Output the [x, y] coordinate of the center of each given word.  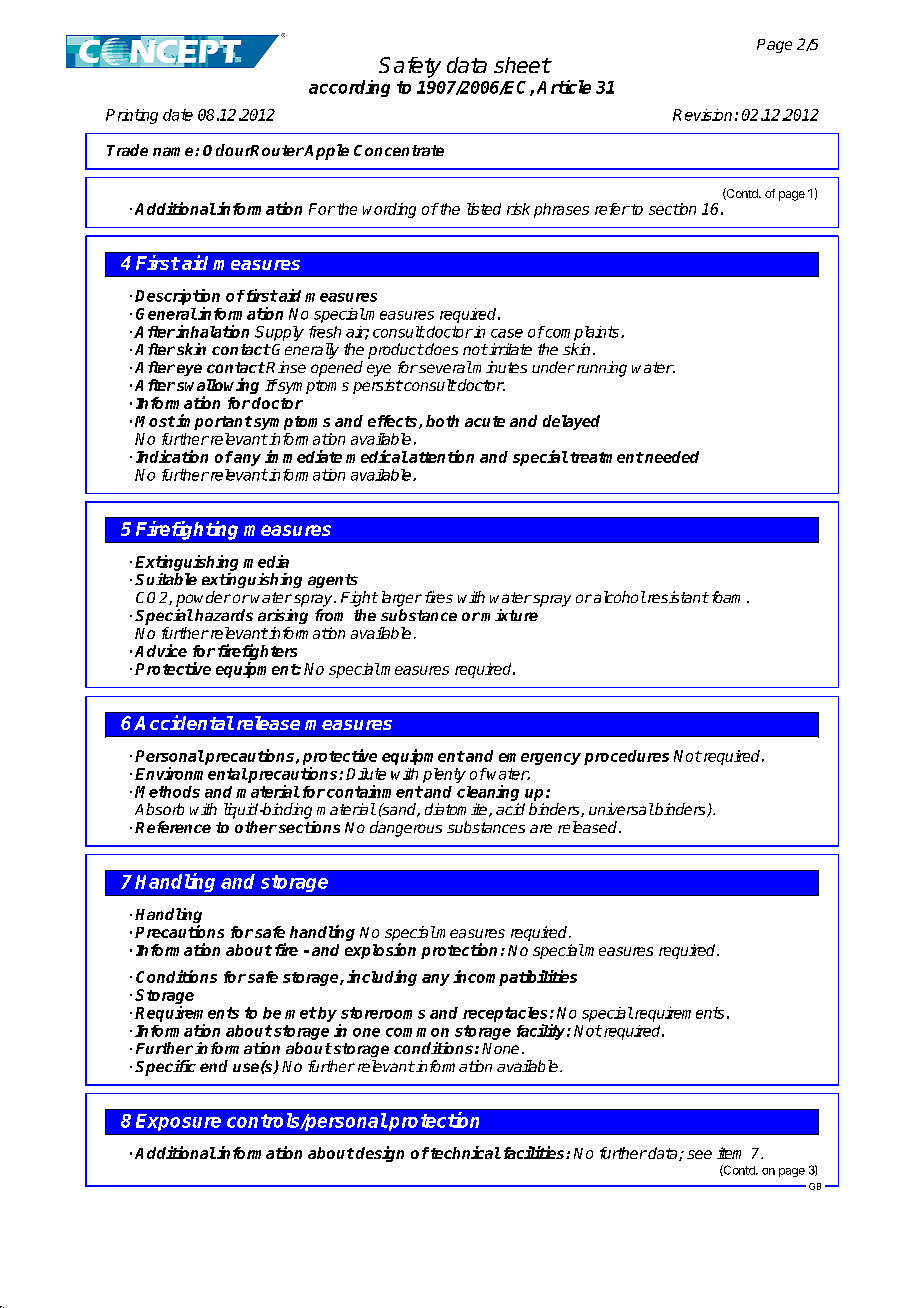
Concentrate [399, 150]
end [214, 1066]
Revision [702, 115]
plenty [444, 775]
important [214, 422]
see [699, 1154]
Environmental [191, 773]
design [380, 1154]
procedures [626, 757]
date [178, 115]
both [442, 421]
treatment [607, 457]
